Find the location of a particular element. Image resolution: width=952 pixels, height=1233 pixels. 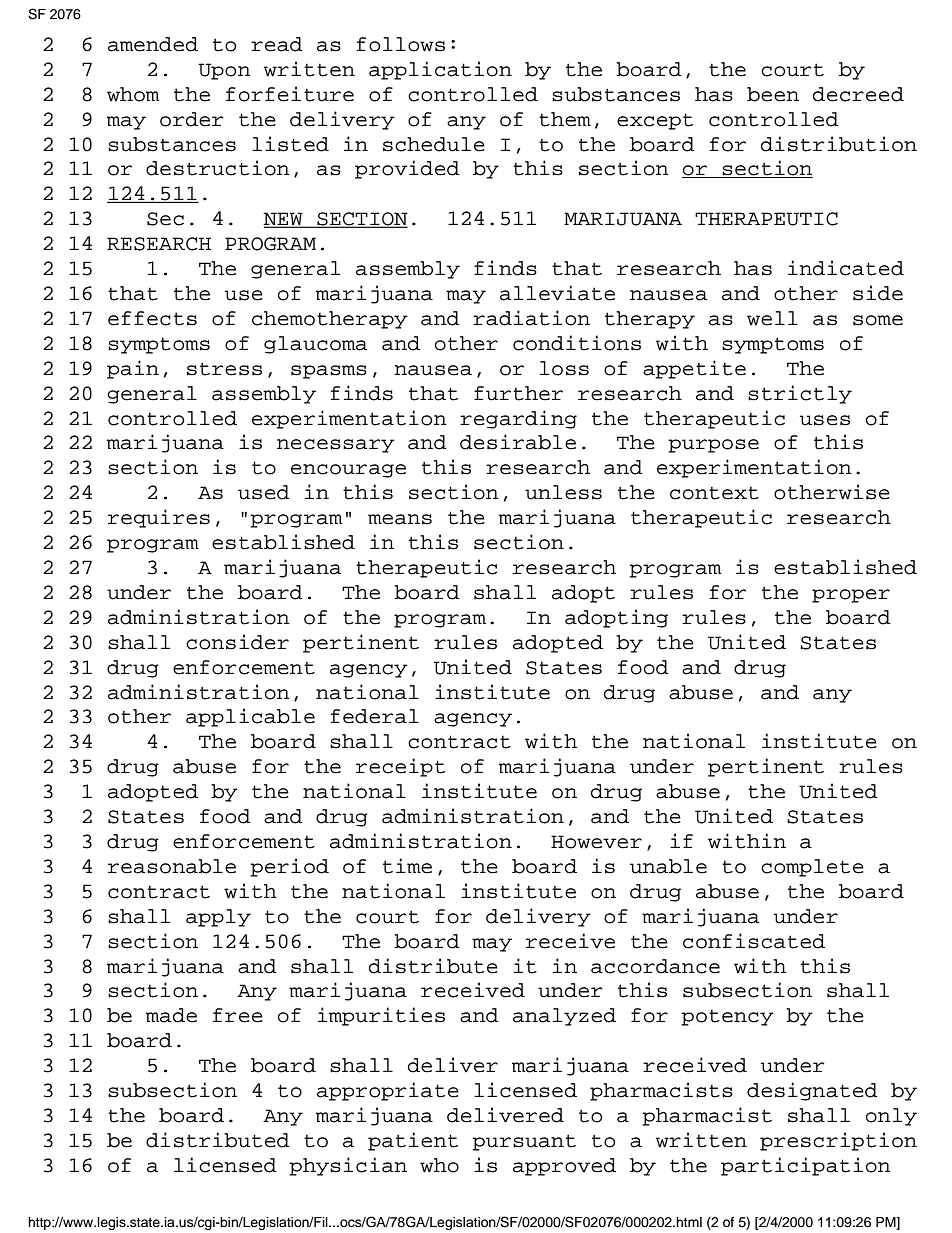

proper is located at coordinates (851, 596).
